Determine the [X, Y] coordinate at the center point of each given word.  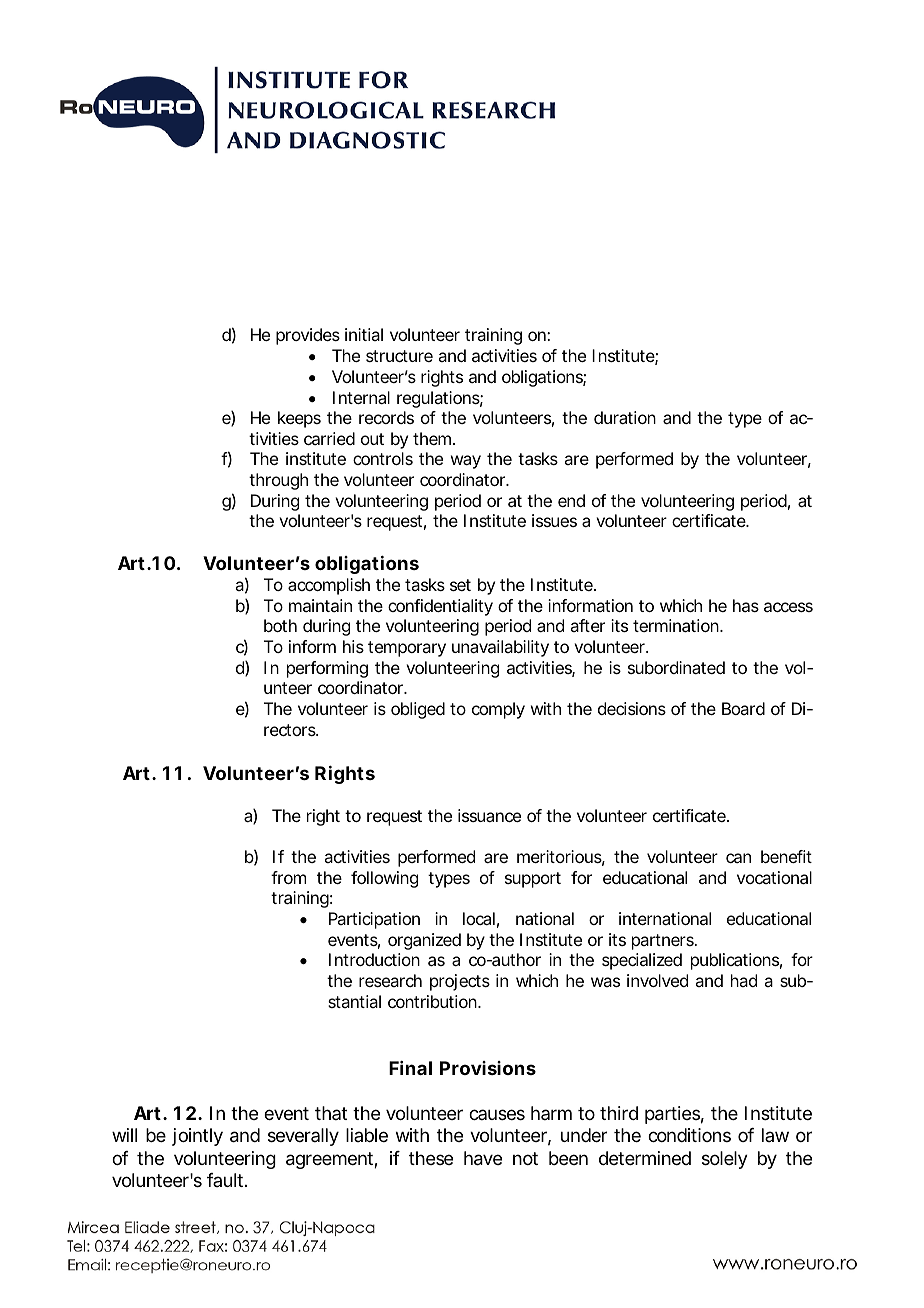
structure [399, 356]
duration [625, 417]
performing [327, 669]
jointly [197, 1137]
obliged [418, 710]
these [431, 1158]
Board [743, 708]
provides [308, 336]
